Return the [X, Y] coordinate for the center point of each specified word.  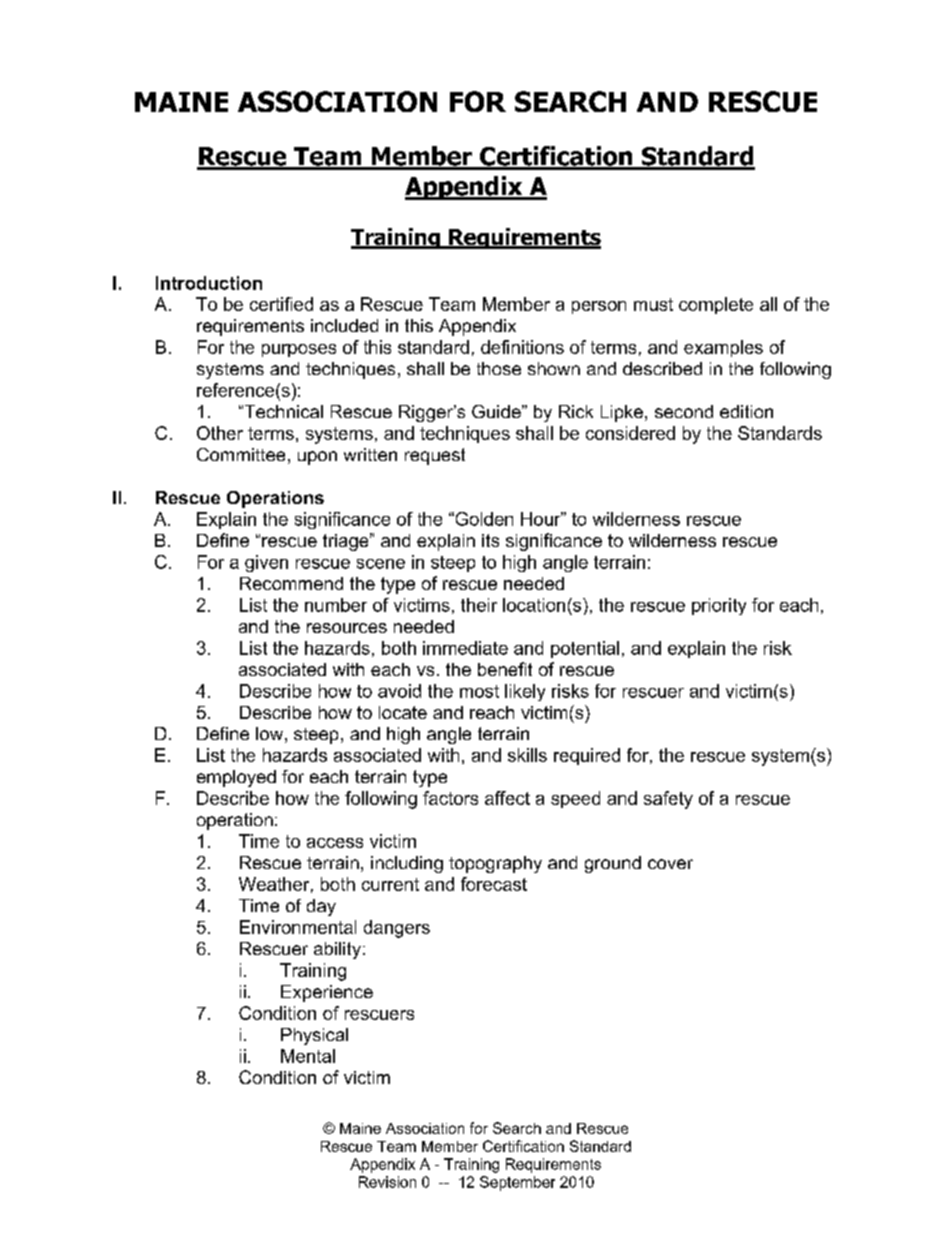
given [266, 563]
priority [719, 606]
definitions [522, 347]
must [653, 304]
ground [613, 864]
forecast [494, 884]
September [517, 1183]
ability [337, 950]
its [490, 540]
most [479, 691]
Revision [387, 1182]
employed [236, 778]
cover [670, 864]
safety [668, 800]
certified [281, 304]
